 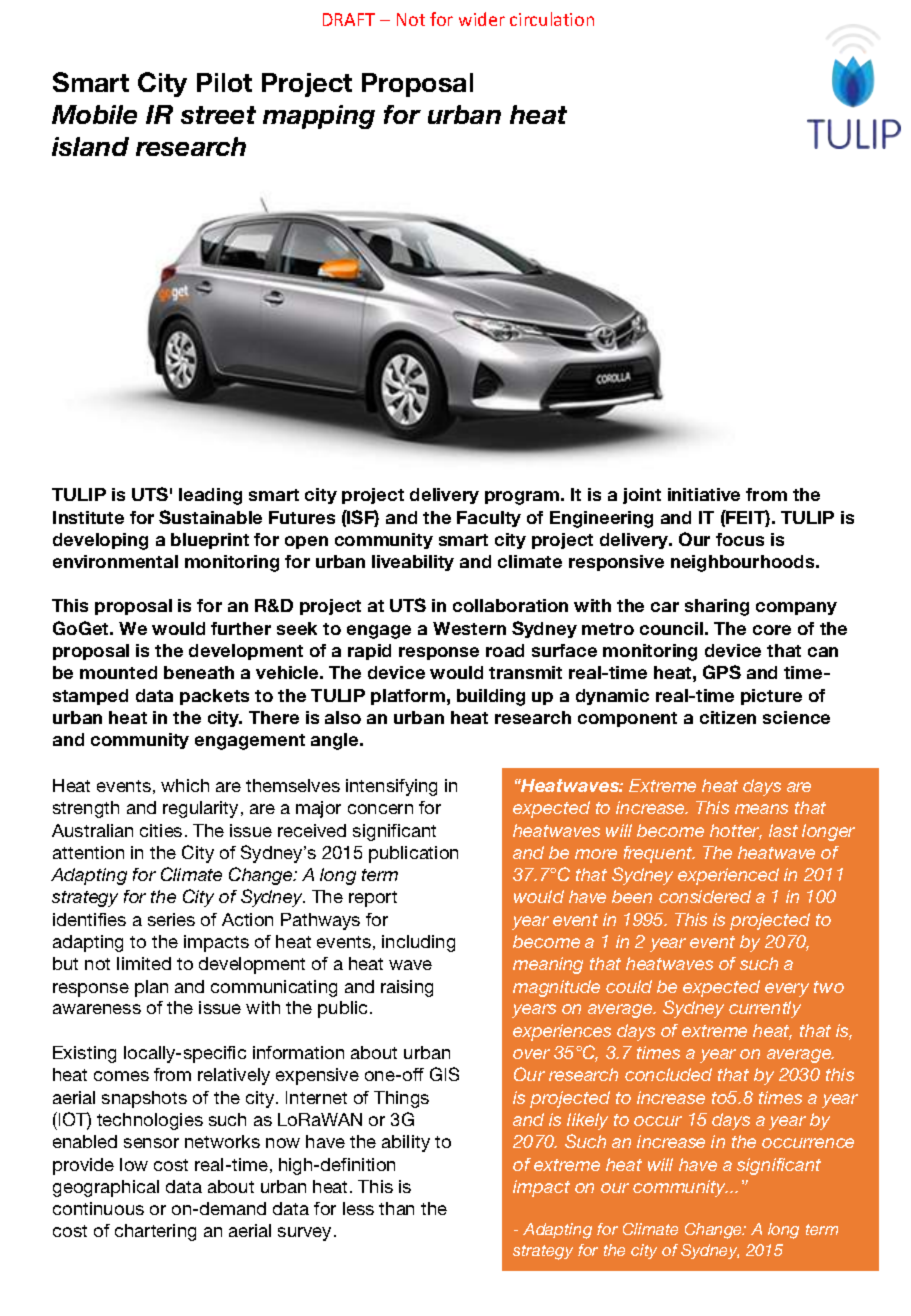 I want to click on Pilot, so click(x=224, y=82).
